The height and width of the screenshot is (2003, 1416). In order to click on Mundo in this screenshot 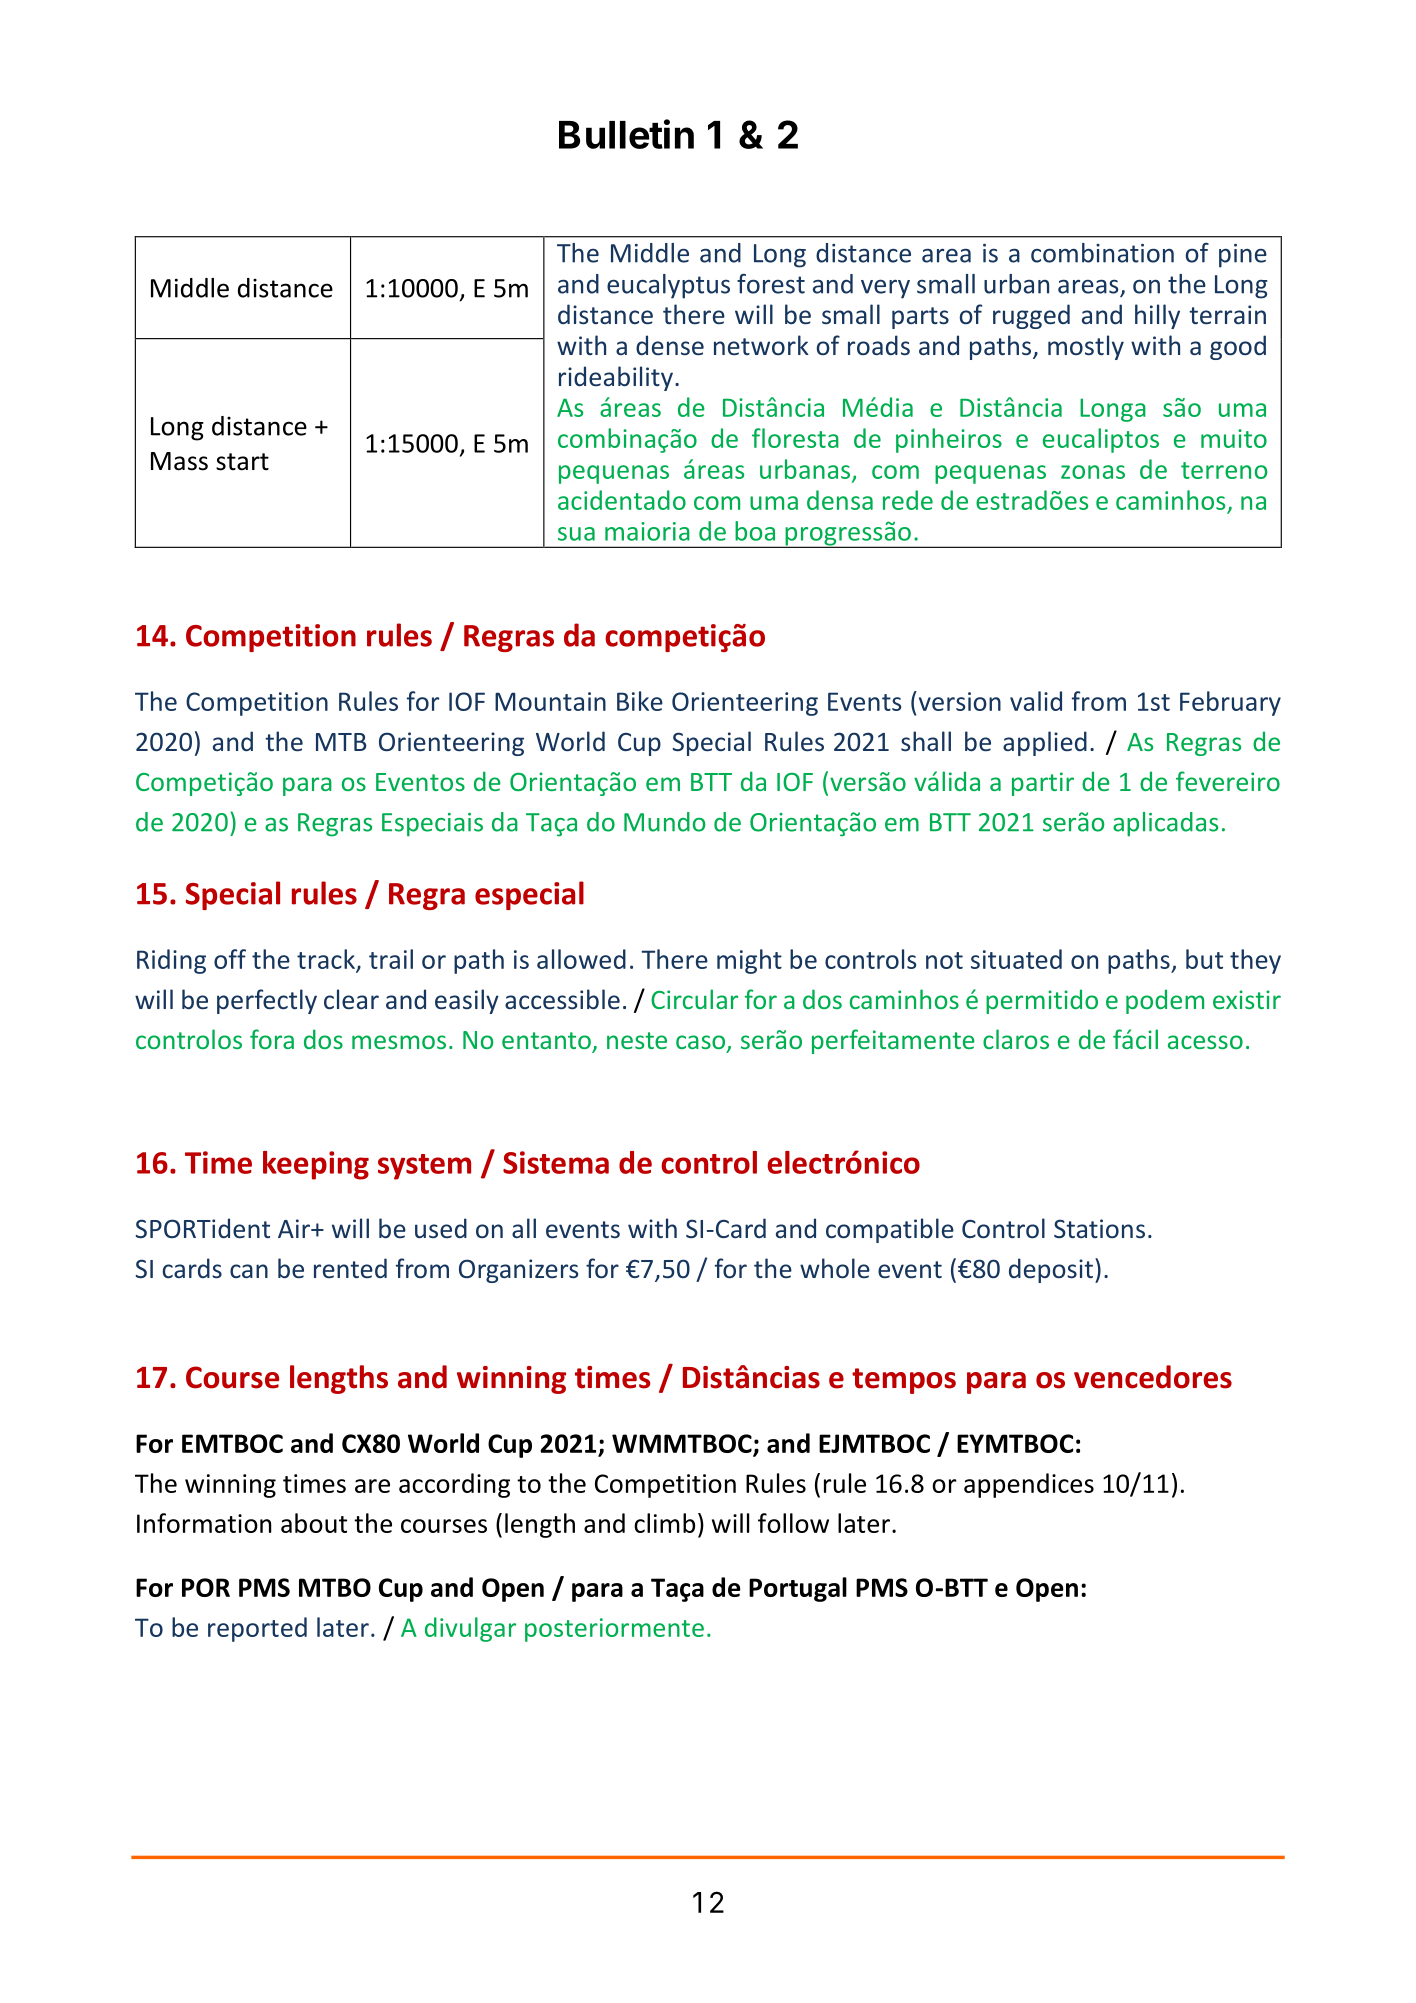, I will do `click(664, 822)`.
